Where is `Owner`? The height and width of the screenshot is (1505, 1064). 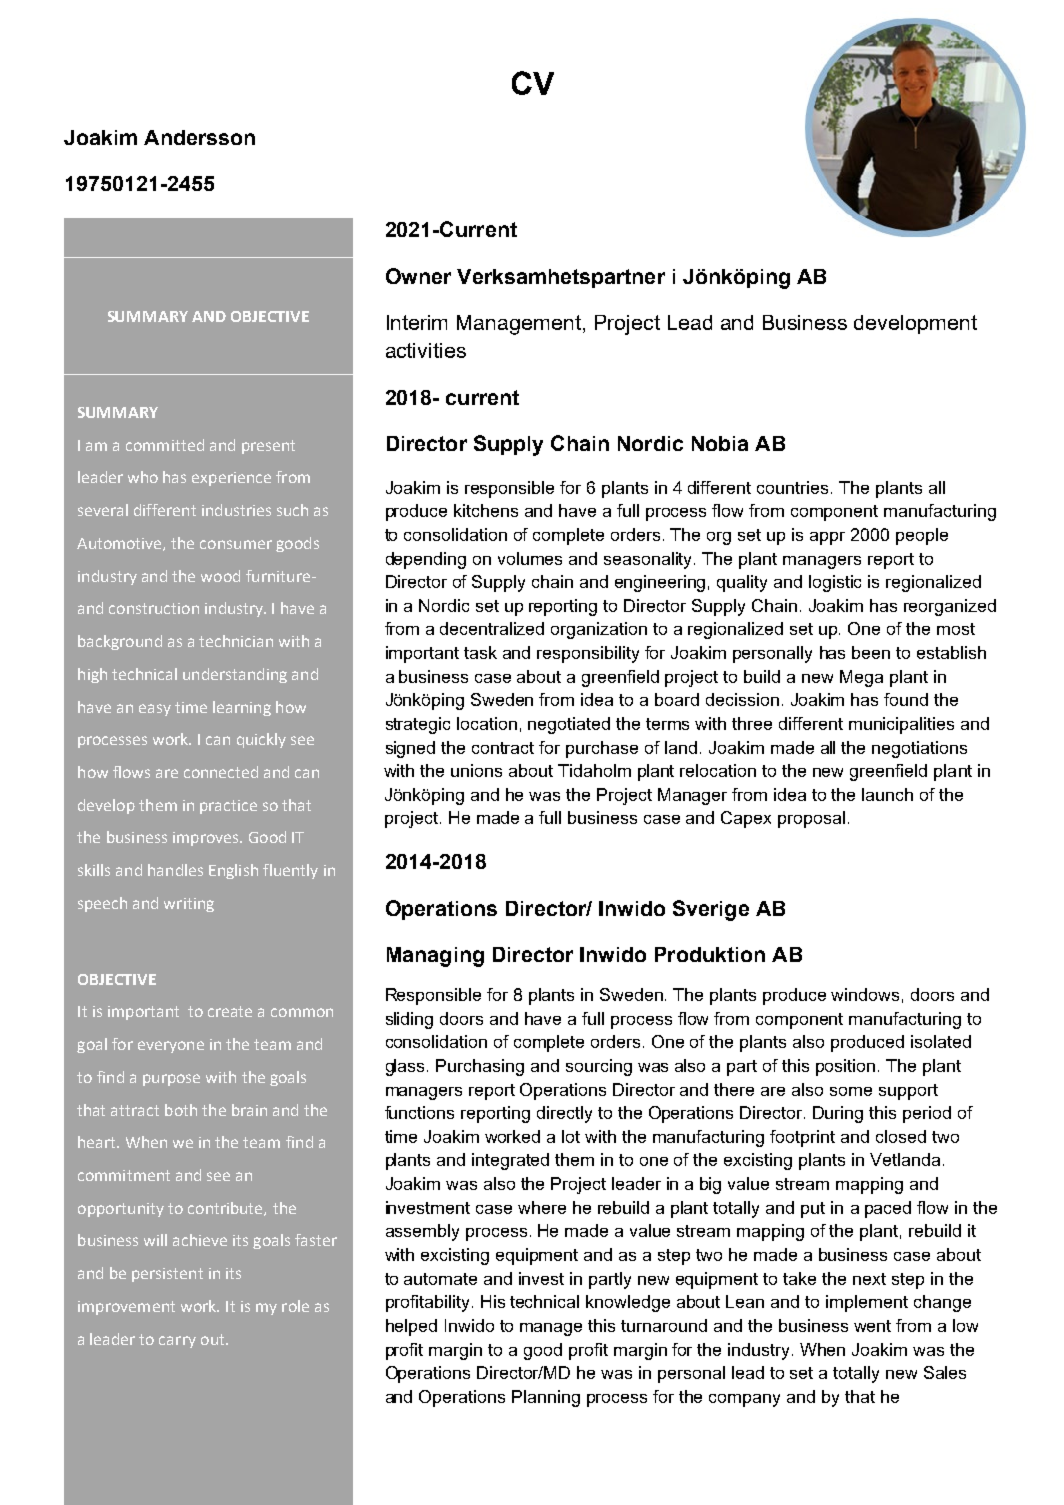
Owner is located at coordinates (418, 276).
